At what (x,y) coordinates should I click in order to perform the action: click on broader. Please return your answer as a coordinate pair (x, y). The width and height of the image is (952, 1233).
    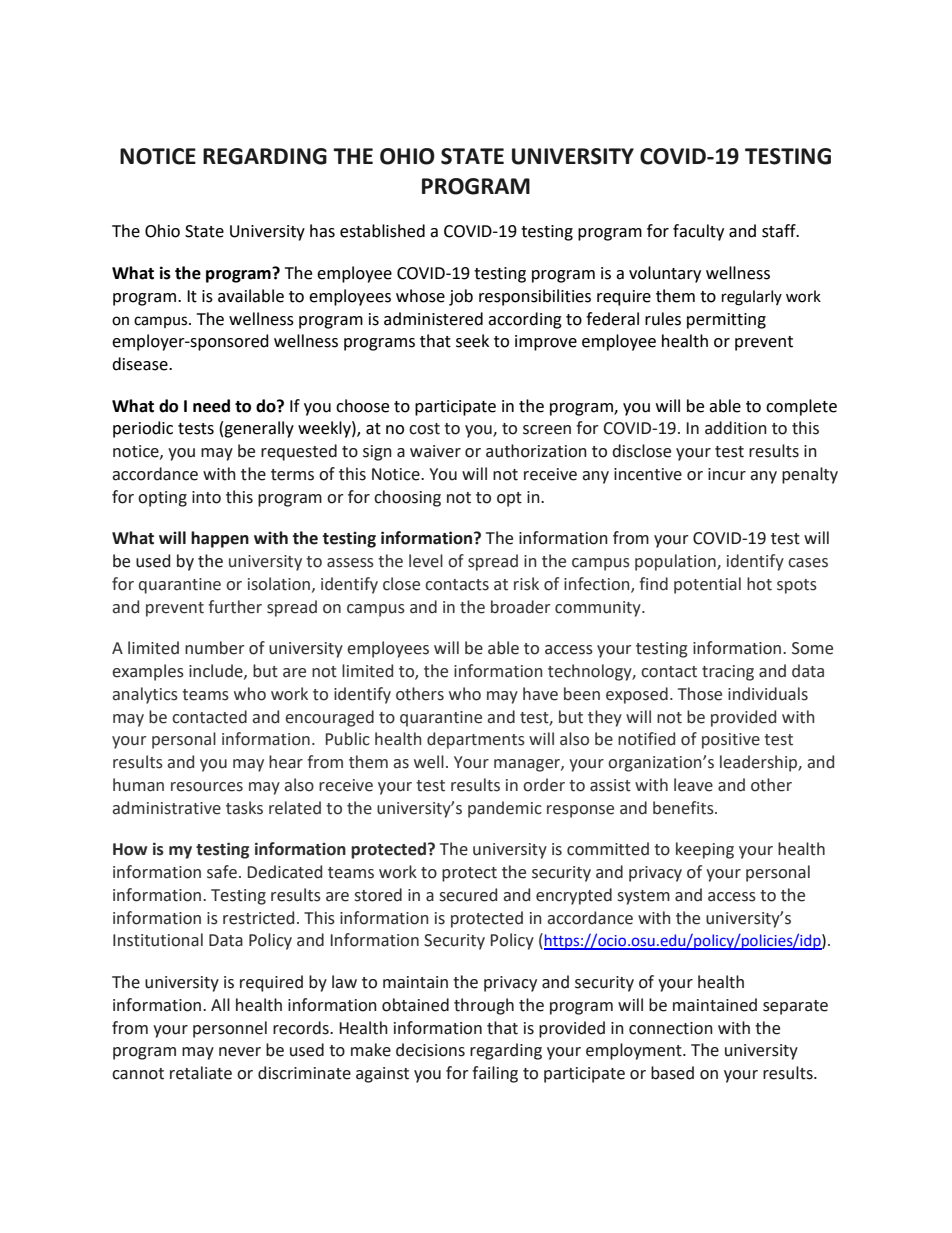
    Looking at the image, I should click on (520, 607).
